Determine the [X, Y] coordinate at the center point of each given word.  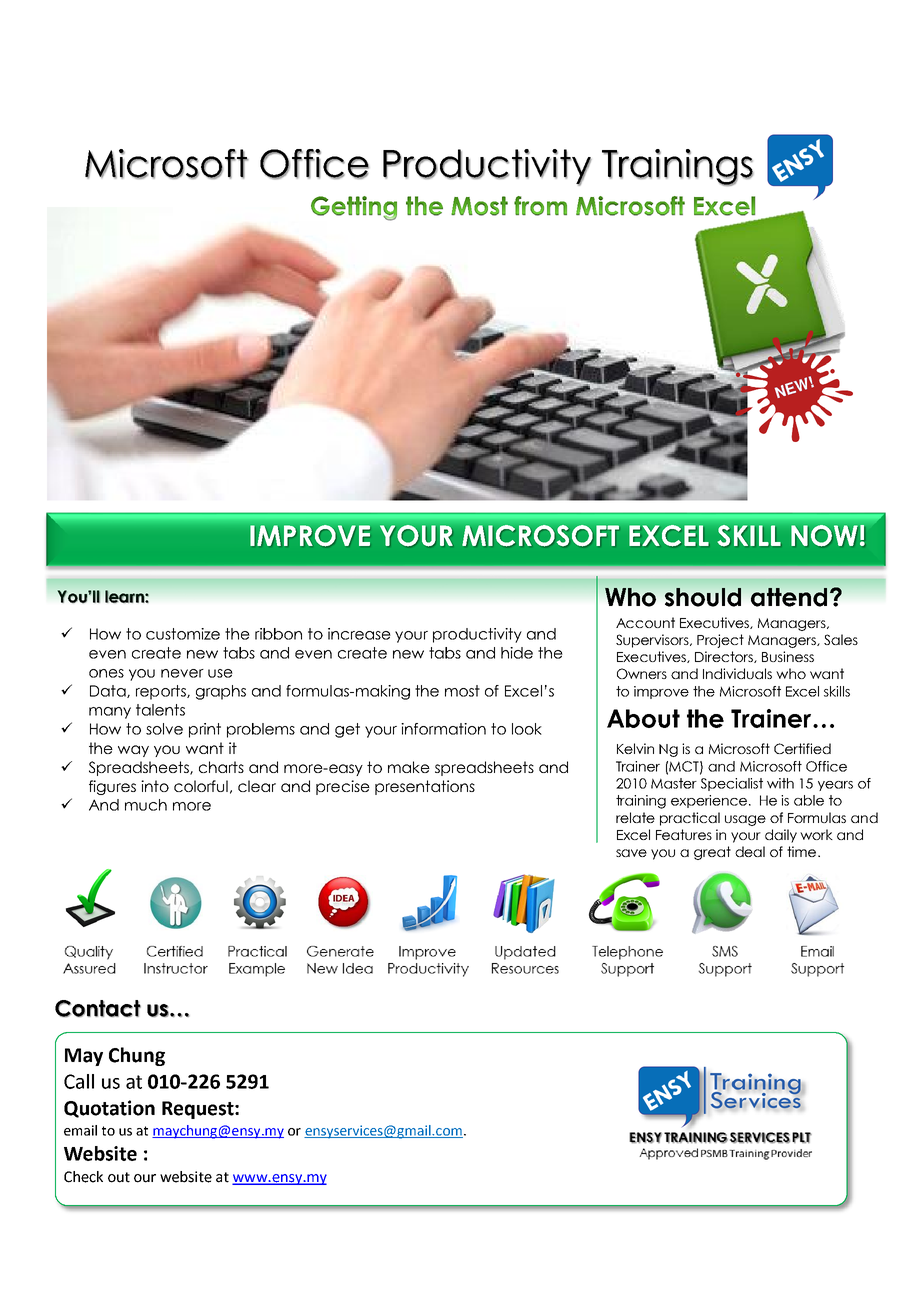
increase [359, 634]
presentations [425, 787]
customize [183, 634]
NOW [824, 536]
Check [83, 1177]
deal [750, 851]
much [146, 805]
